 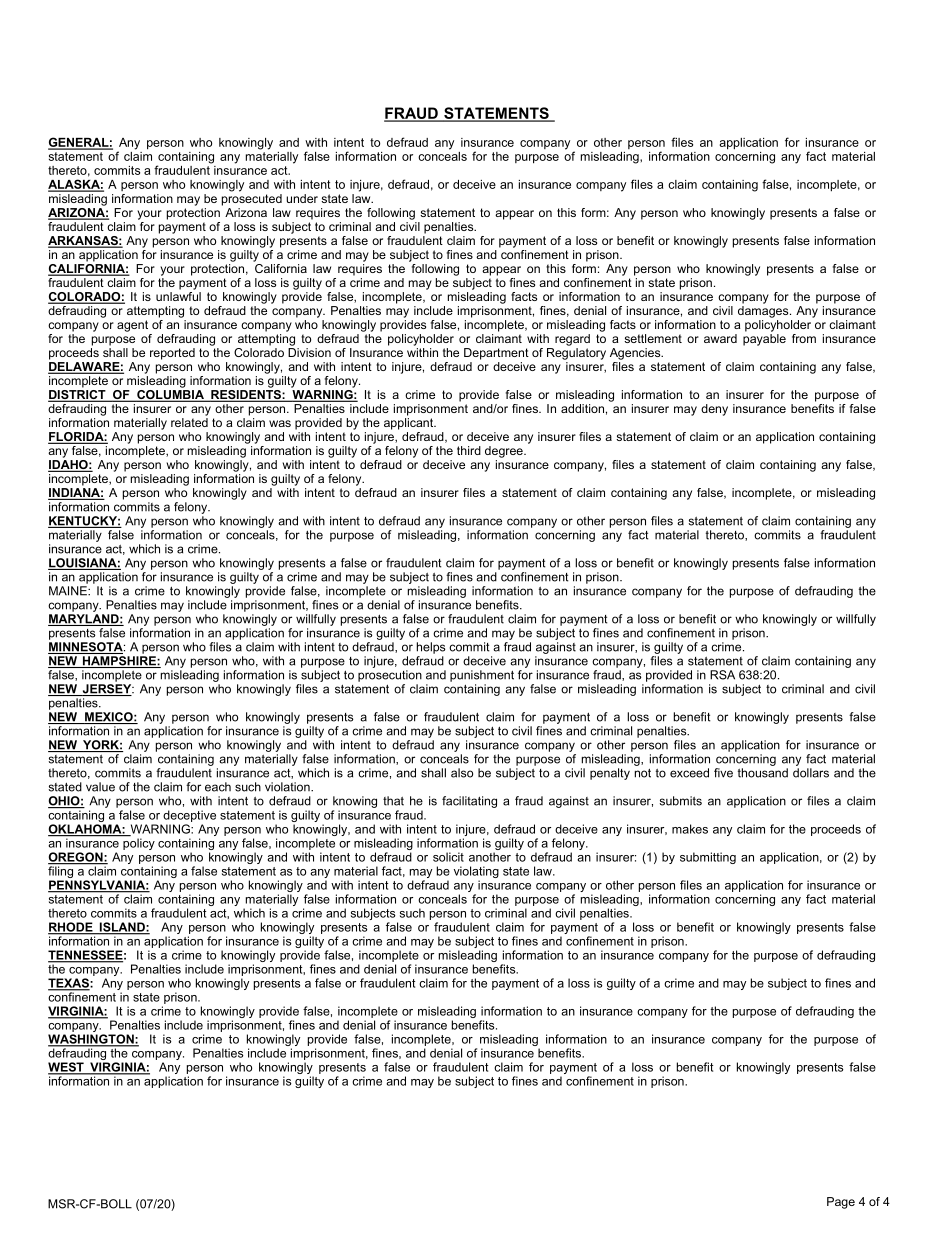 What do you see at coordinates (189, 816) in the screenshot?
I see `deceptive` at bounding box center [189, 816].
